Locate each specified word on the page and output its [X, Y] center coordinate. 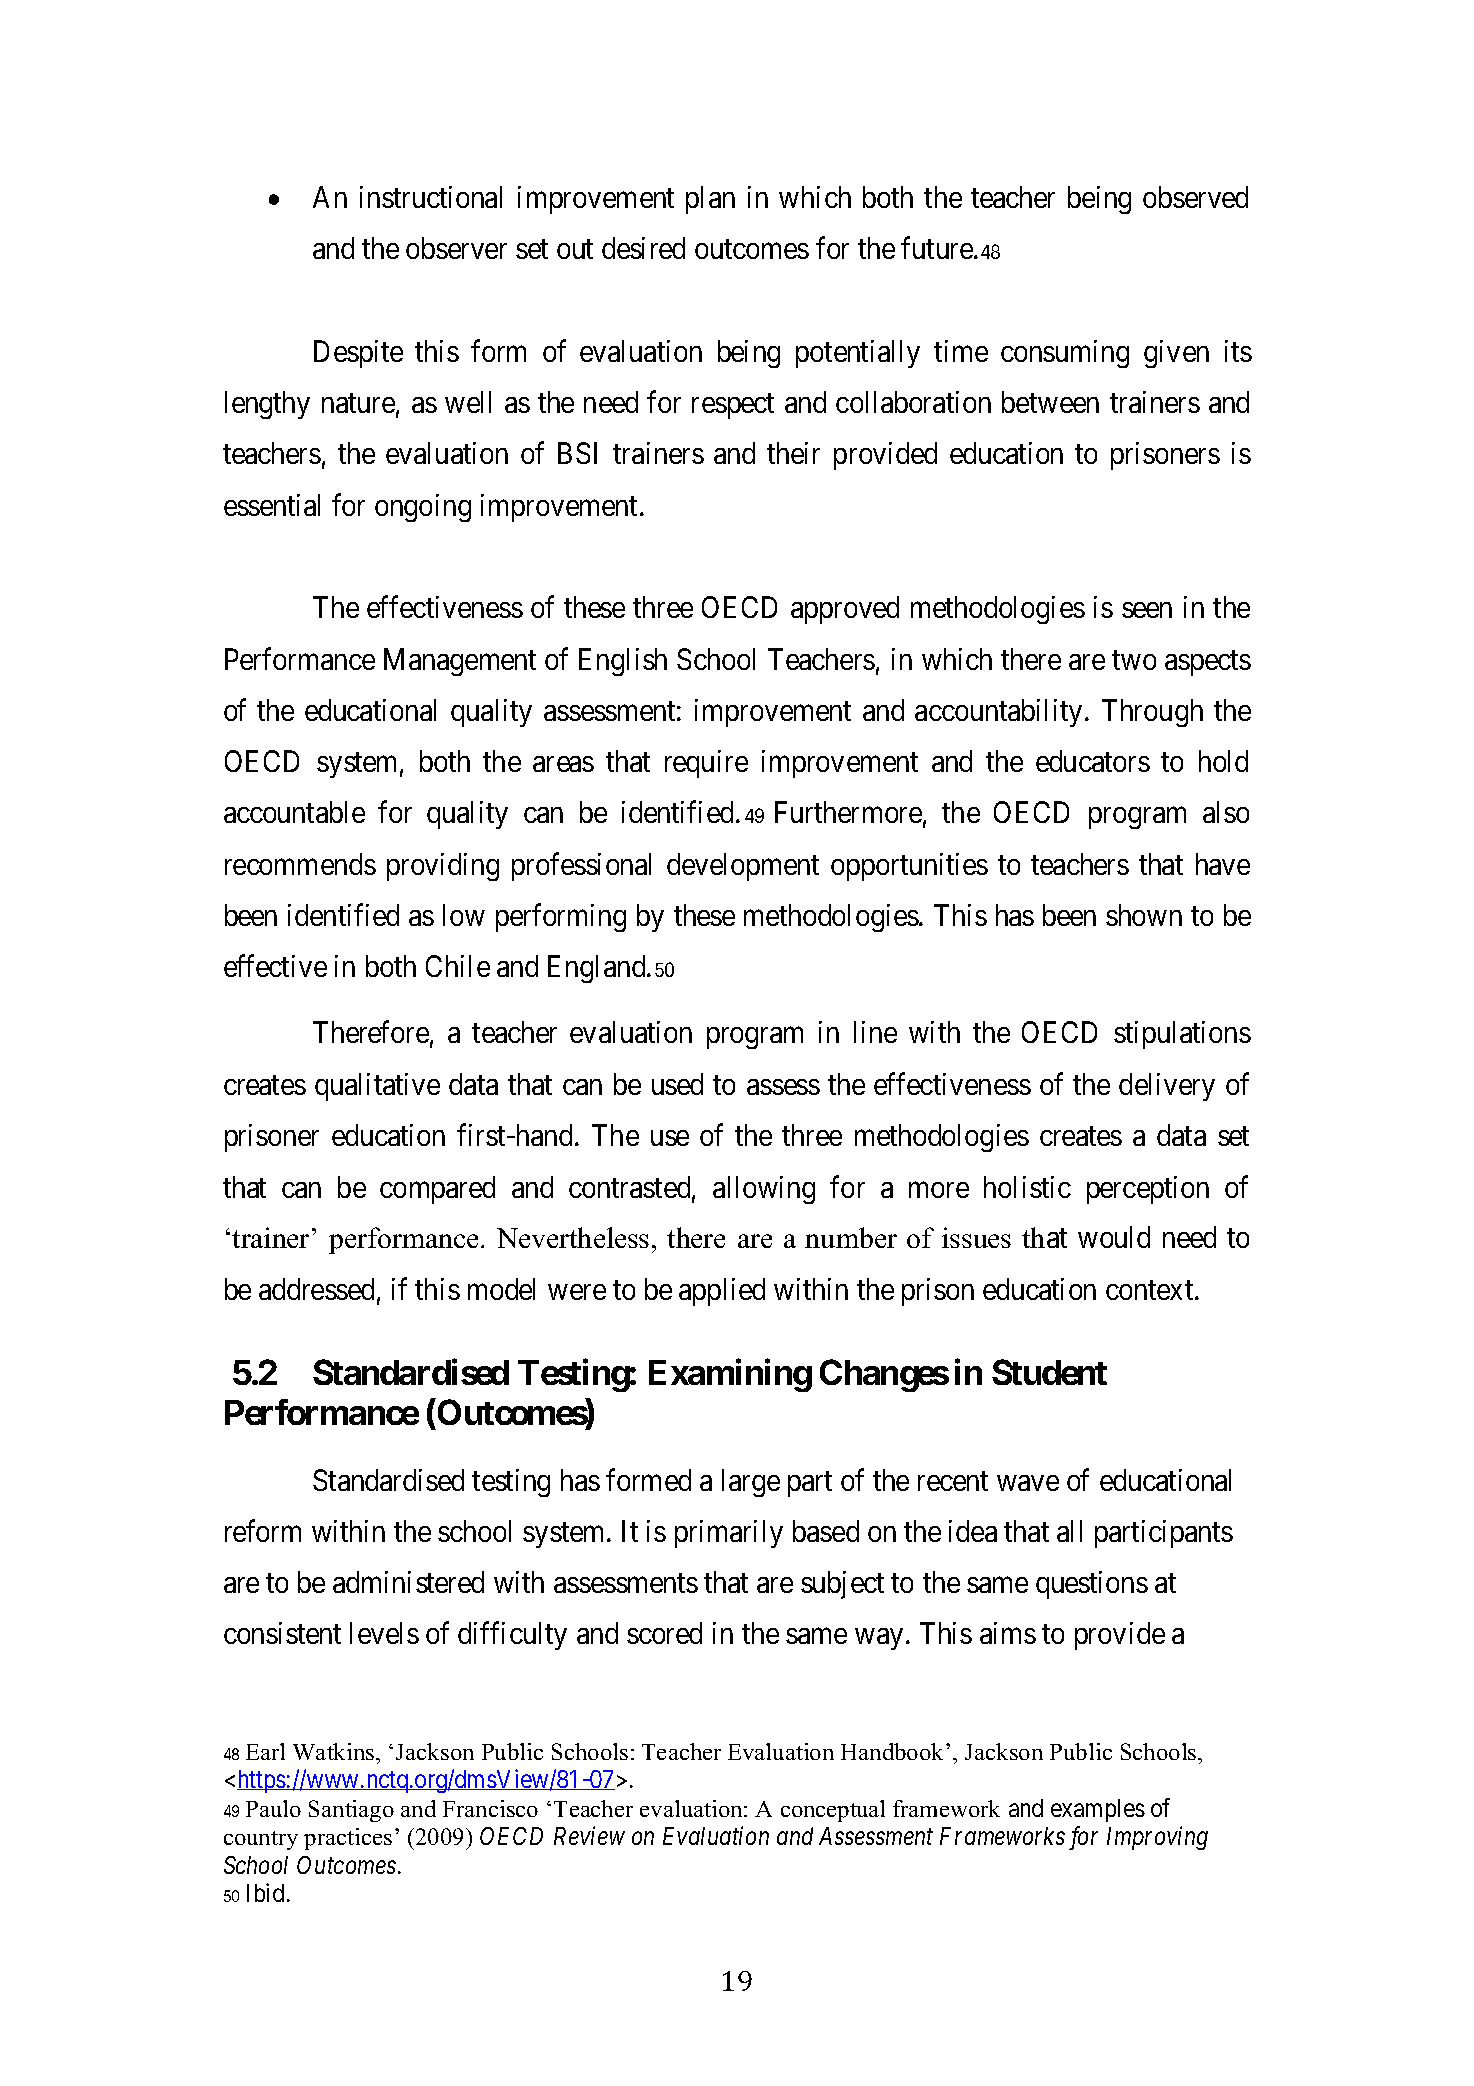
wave [1028, 1483]
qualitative [377, 1087]
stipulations [1182, 1035]
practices [348, 1839]
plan [710, 200]
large [751, 1483]
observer [456, 248]
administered [408, 1582]
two [1134, 660]
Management [460, 662]
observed [1195, 197]
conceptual [833, 1811]
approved [845, 610]
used [677, 1084]
